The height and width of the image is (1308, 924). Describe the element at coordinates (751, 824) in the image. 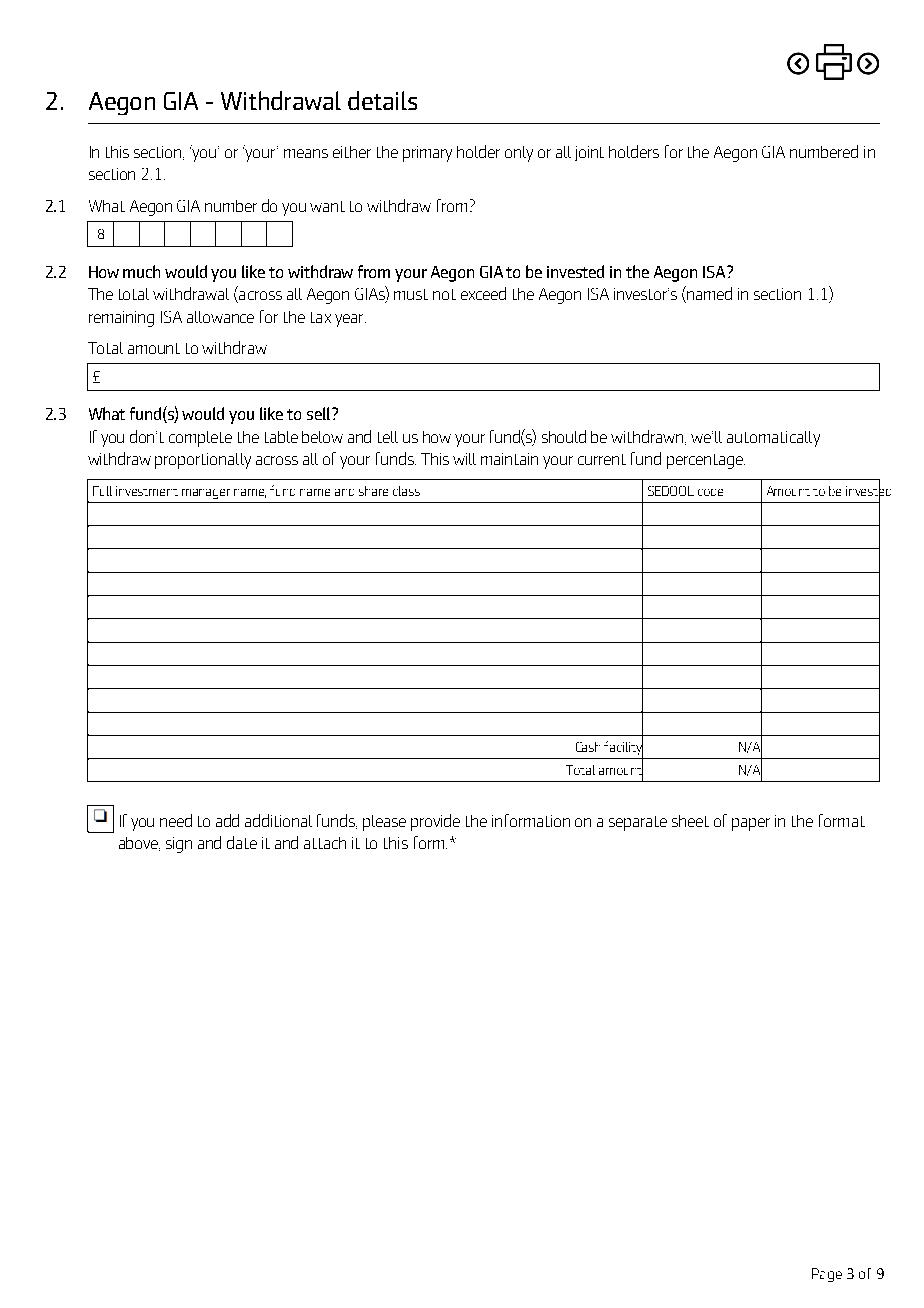

I see `paper` at that location.
